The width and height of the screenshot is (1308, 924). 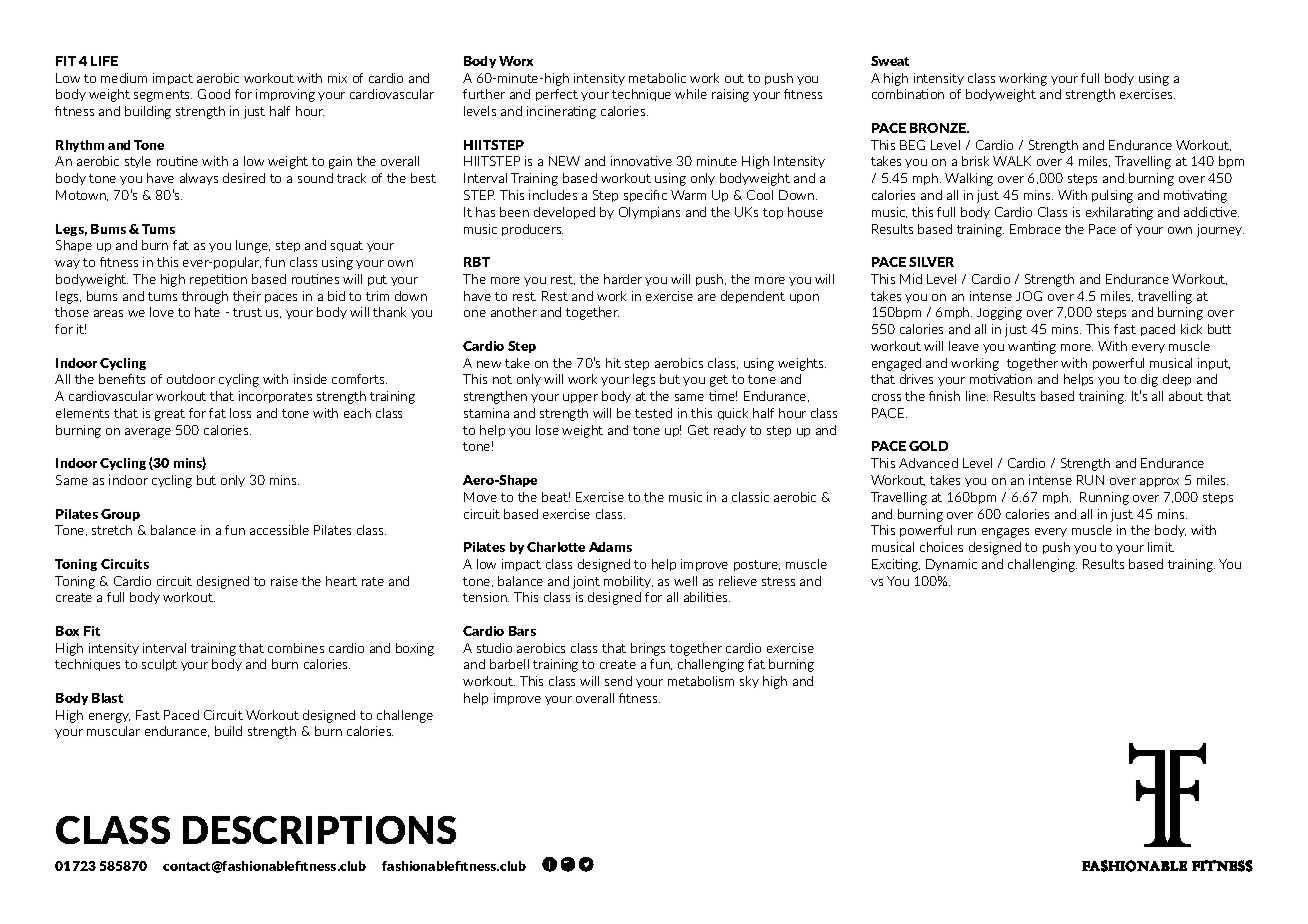 What do you see at coordinates (613, 363) in the screenshot?
I see `hit` at bounding box center [613, 363].
